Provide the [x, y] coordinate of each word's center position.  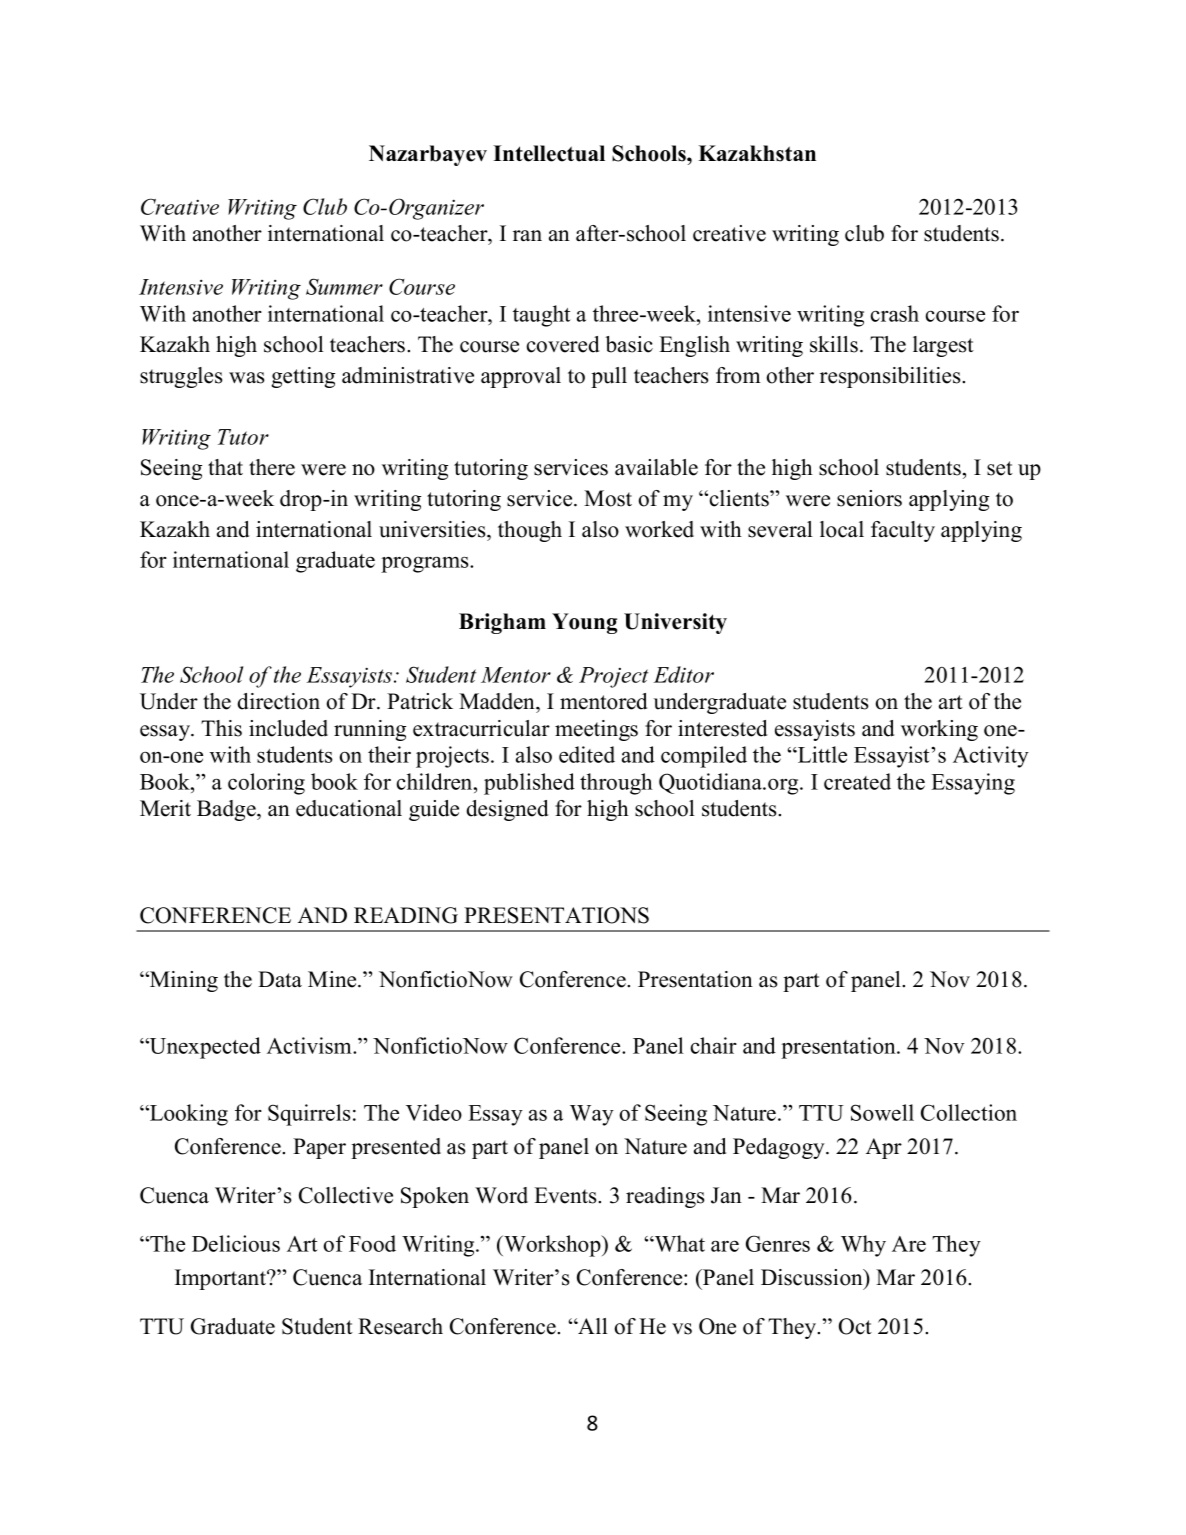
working [939, 730]
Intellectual [549, 153]
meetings [596, 730]
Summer [344, 286]
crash [895, 313]
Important [221, 1279]
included [288, 728]
